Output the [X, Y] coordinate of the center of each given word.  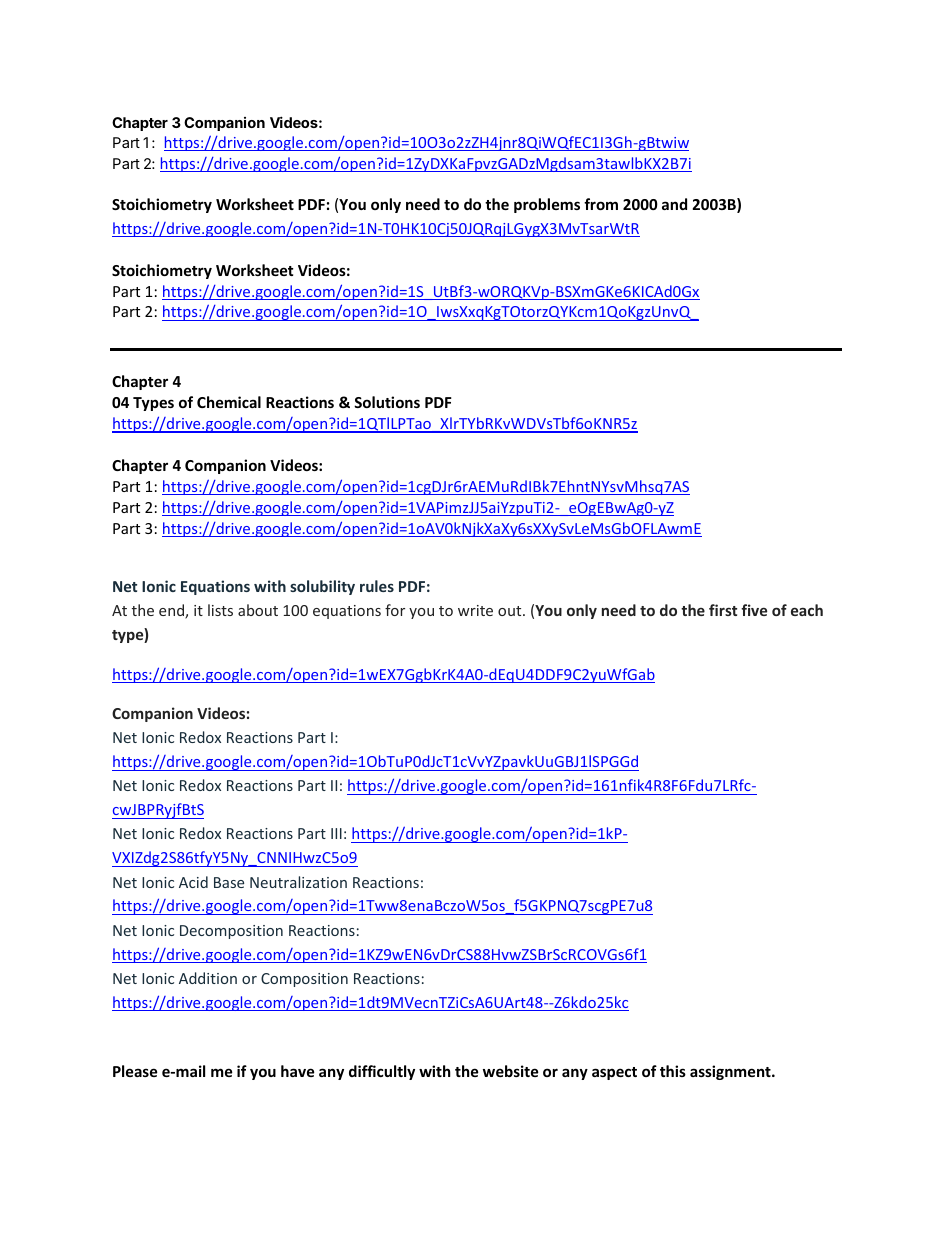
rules [377, 586]
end [172, 611]
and [674, 204]
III [336, 833]
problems [547, 205]
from [601, 204]
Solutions [387, 402]
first [723, 610]
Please [135, 1071]
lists [220, 610]
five [754, 610]
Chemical [229, 402]
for [395, 610]
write [475, 610]
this [673, 1071]
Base [229, 882]
